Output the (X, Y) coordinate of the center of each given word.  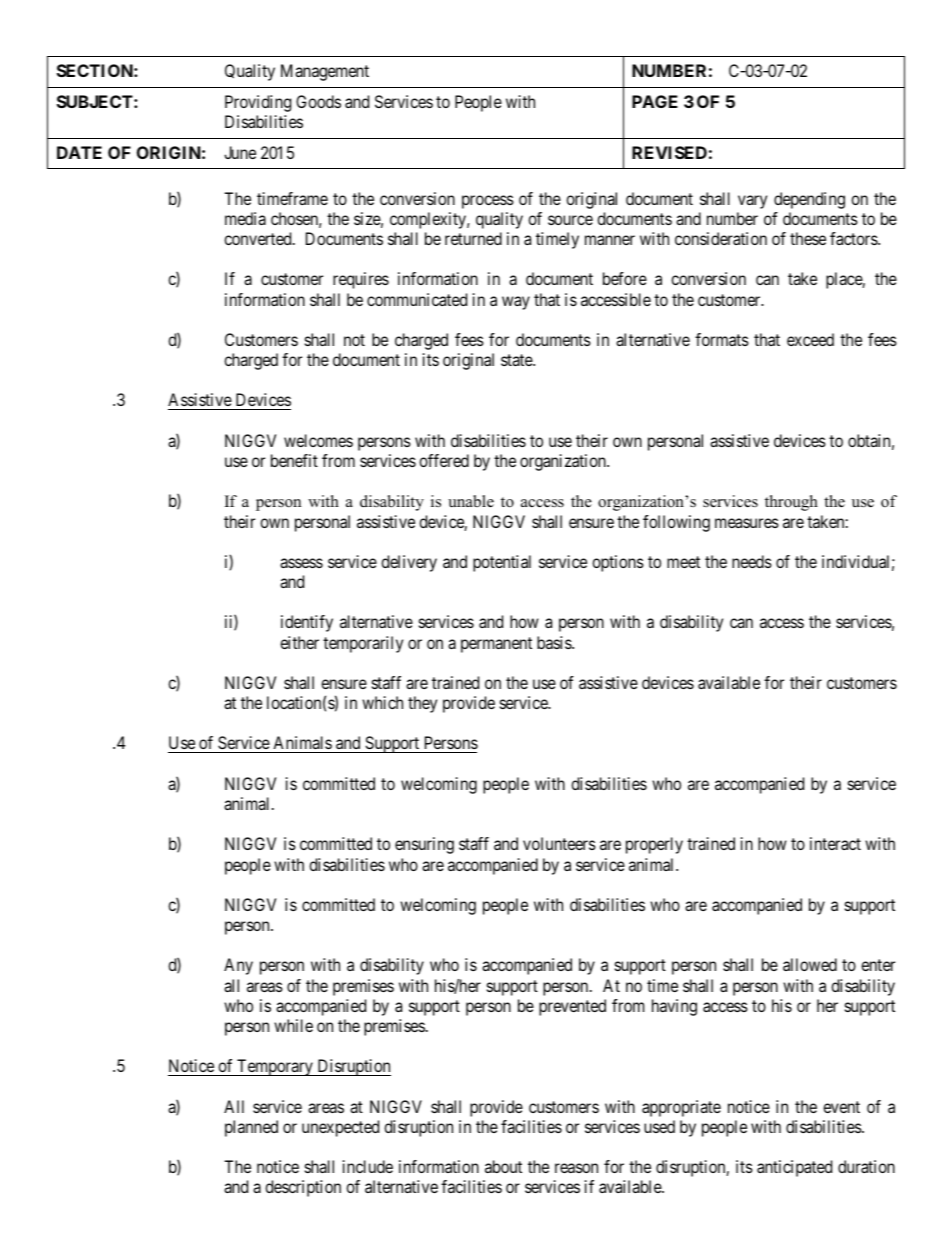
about (503, 1166)
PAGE (655, 101)
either (299, 642)
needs (752, 561)
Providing (258, 103)
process (488, 202)
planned (251, 1128)
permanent (496, 645)
